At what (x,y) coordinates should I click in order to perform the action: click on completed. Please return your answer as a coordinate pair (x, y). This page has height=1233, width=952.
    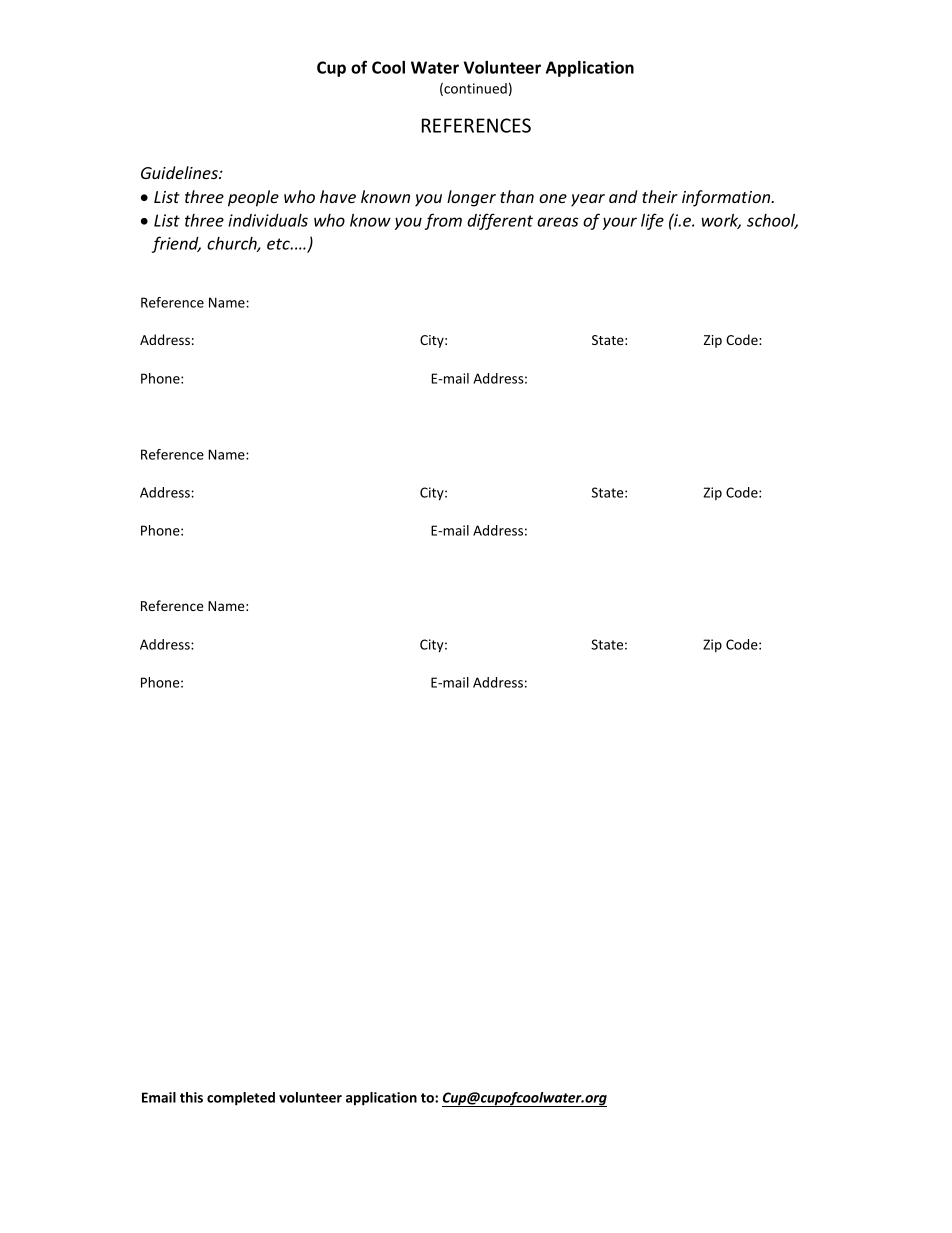
    Looking at the image, I should click on (241, 1099).
